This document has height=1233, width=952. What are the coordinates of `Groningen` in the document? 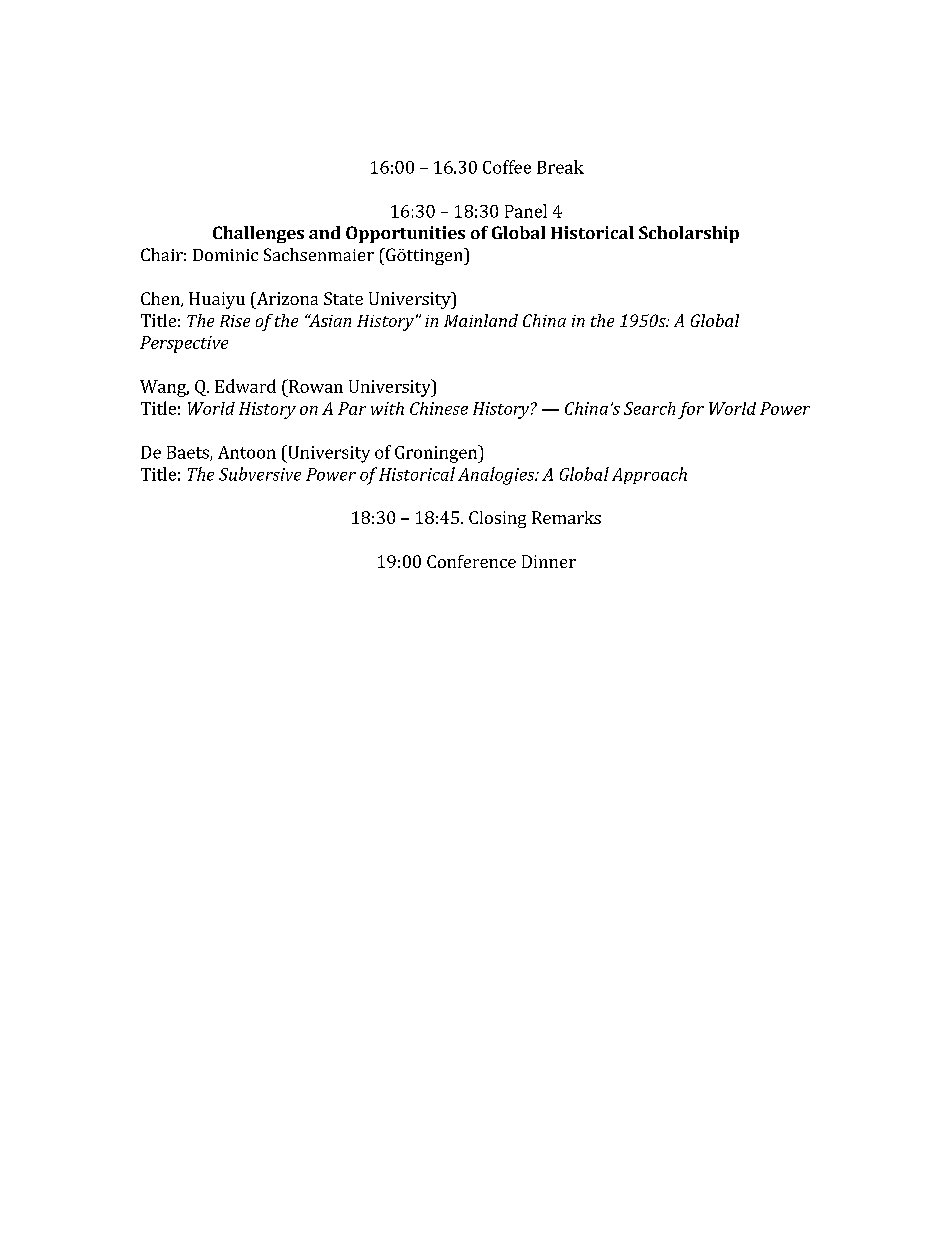 It's located at (437, 454).
